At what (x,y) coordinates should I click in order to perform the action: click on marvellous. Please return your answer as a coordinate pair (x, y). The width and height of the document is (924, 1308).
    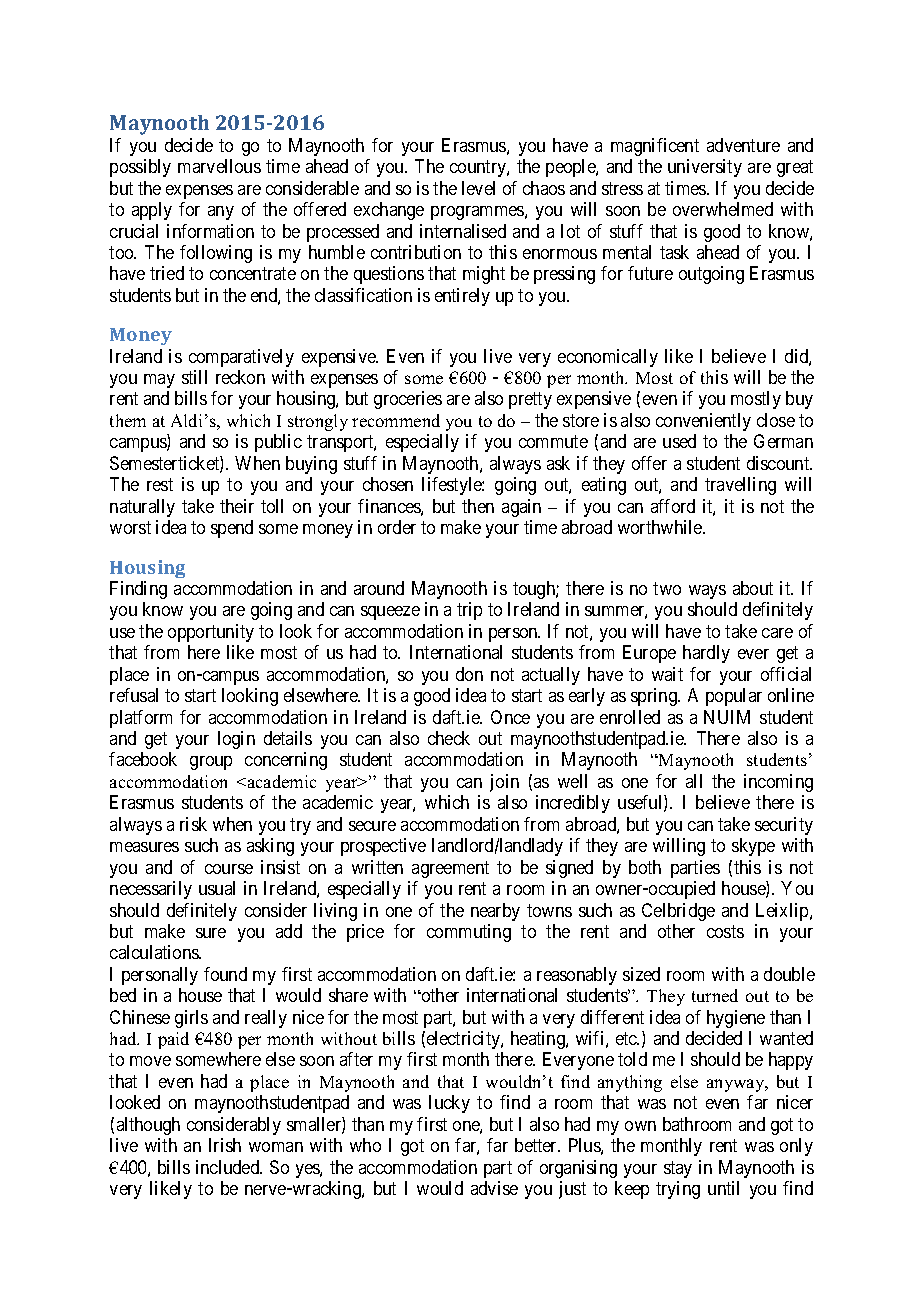
    Looking at the image, I should click on (219, 166).
